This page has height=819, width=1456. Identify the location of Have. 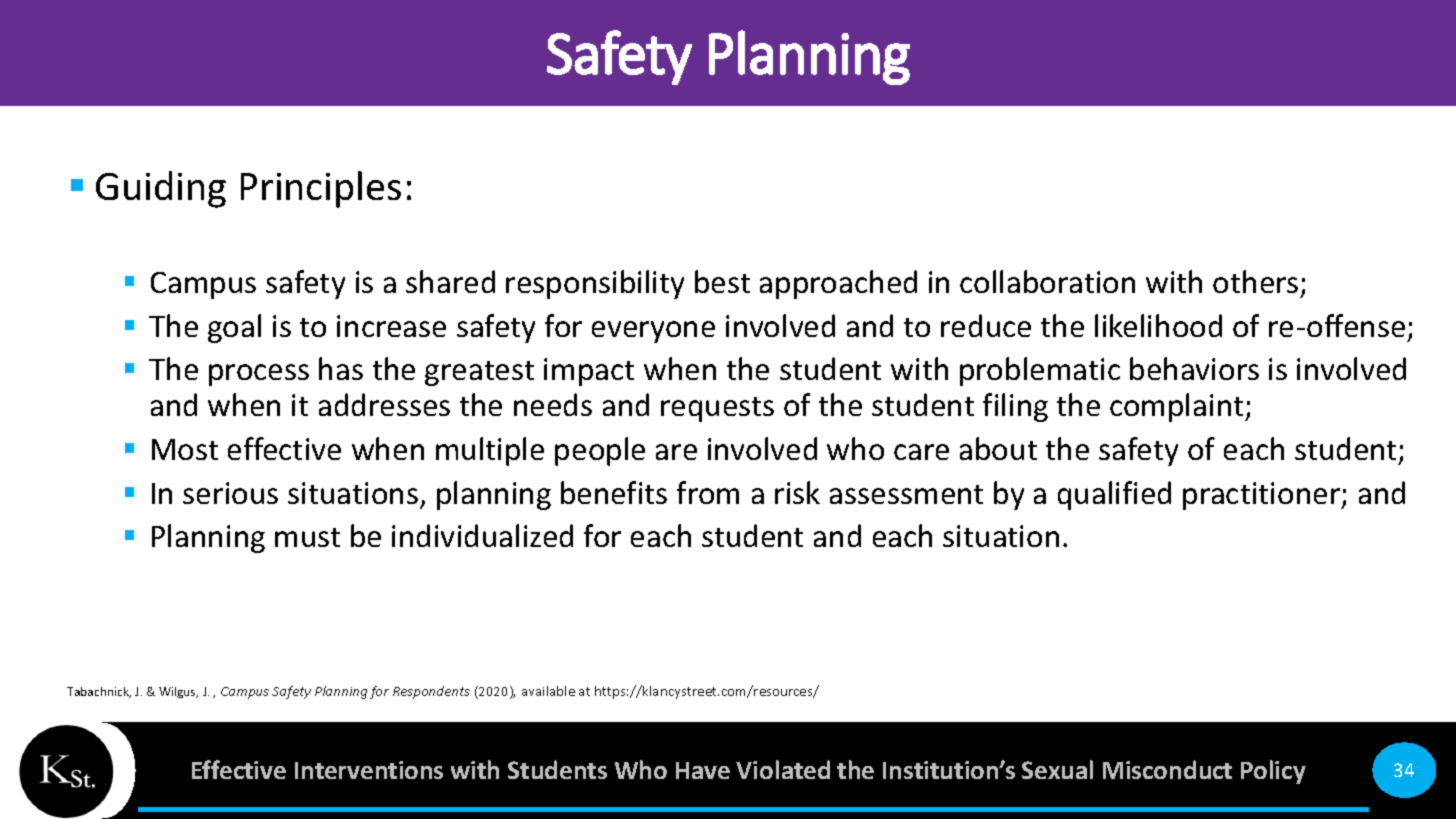
(703, 770).
